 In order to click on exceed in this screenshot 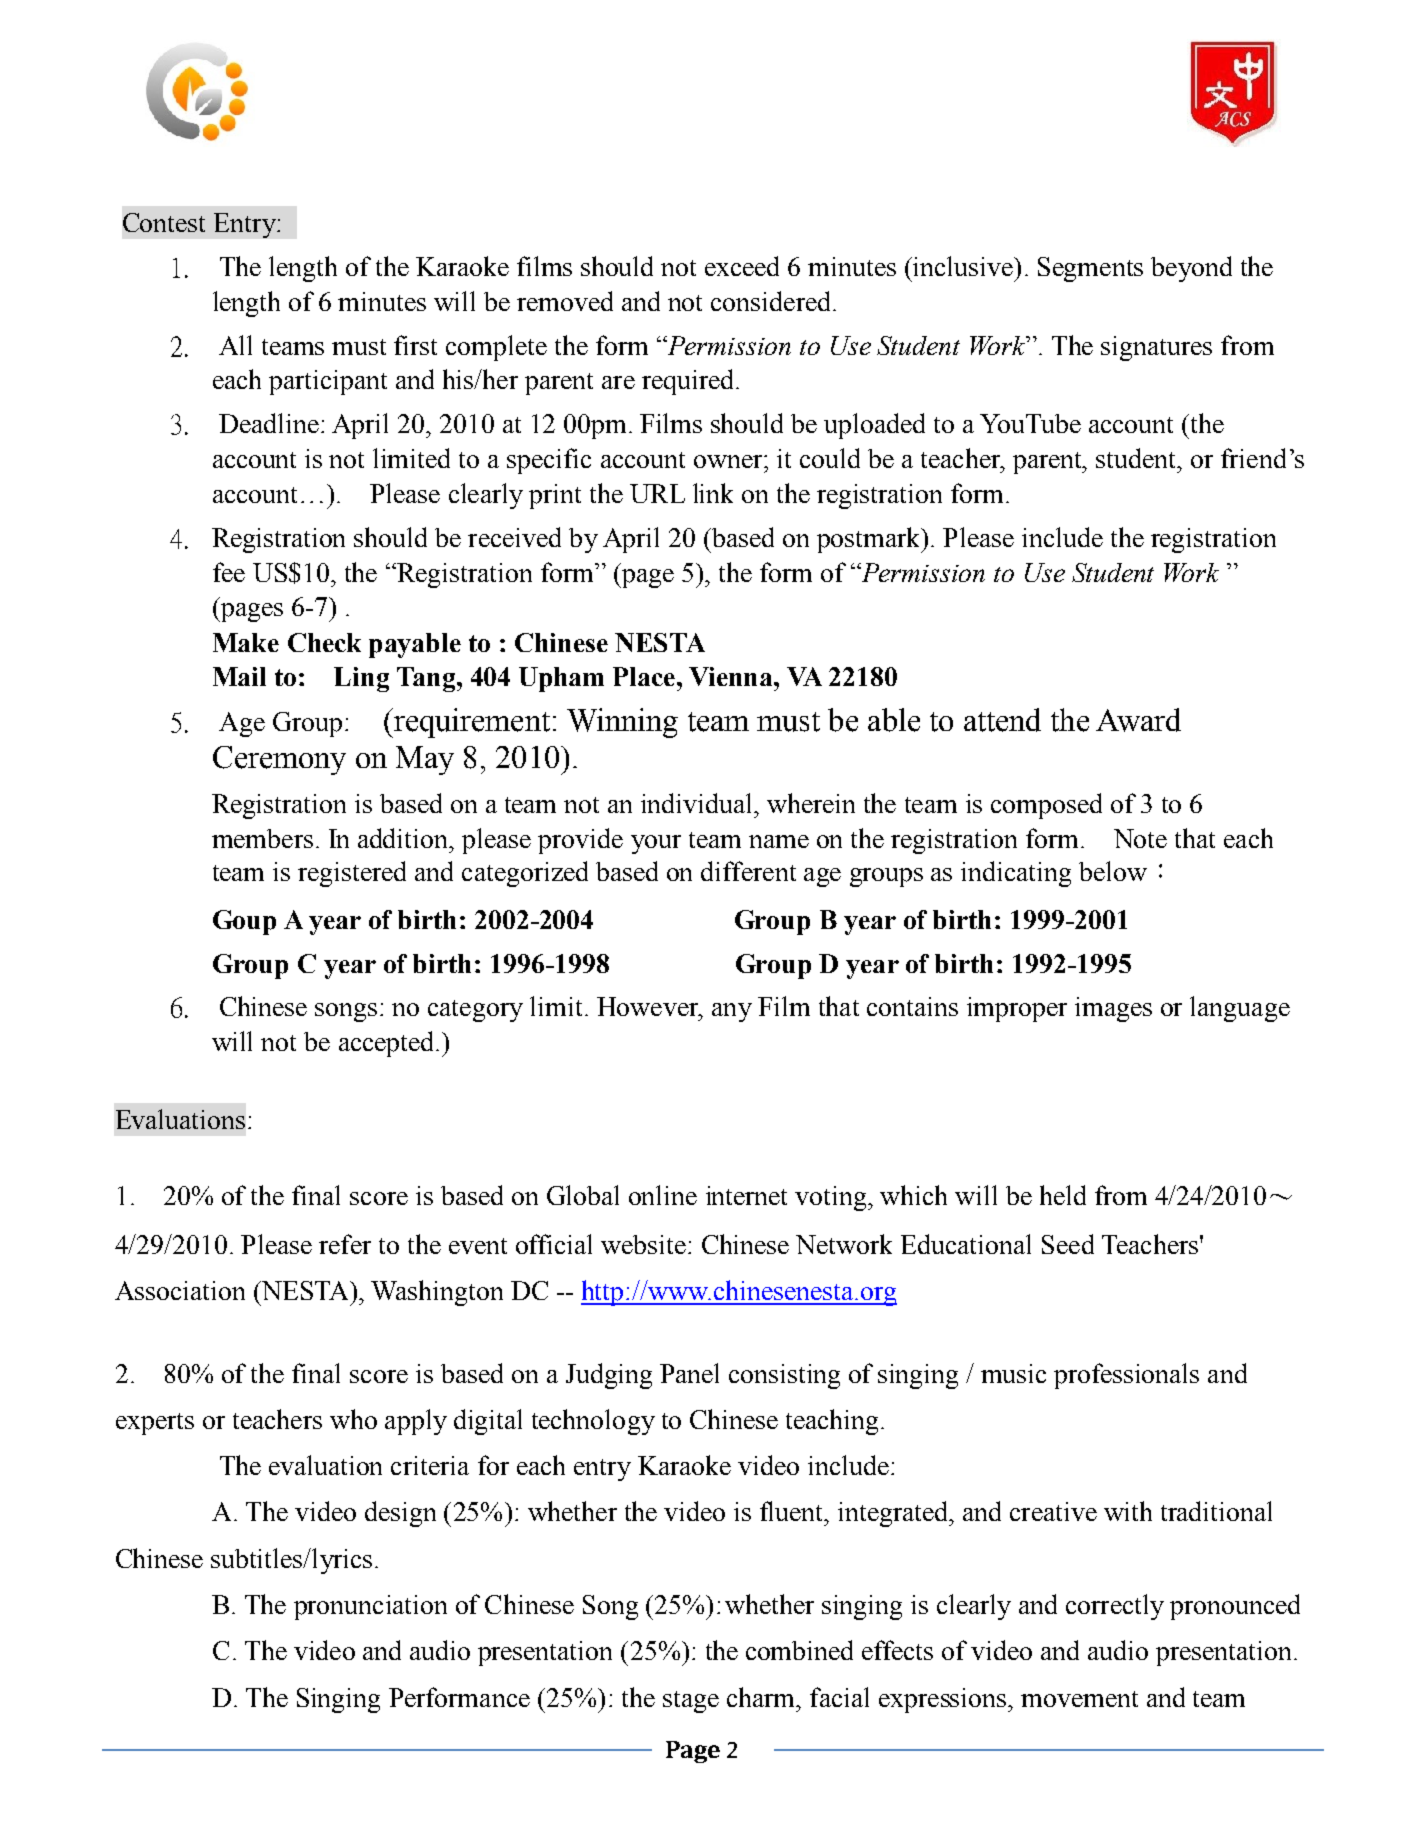, I will do `click(742, 266)`.
